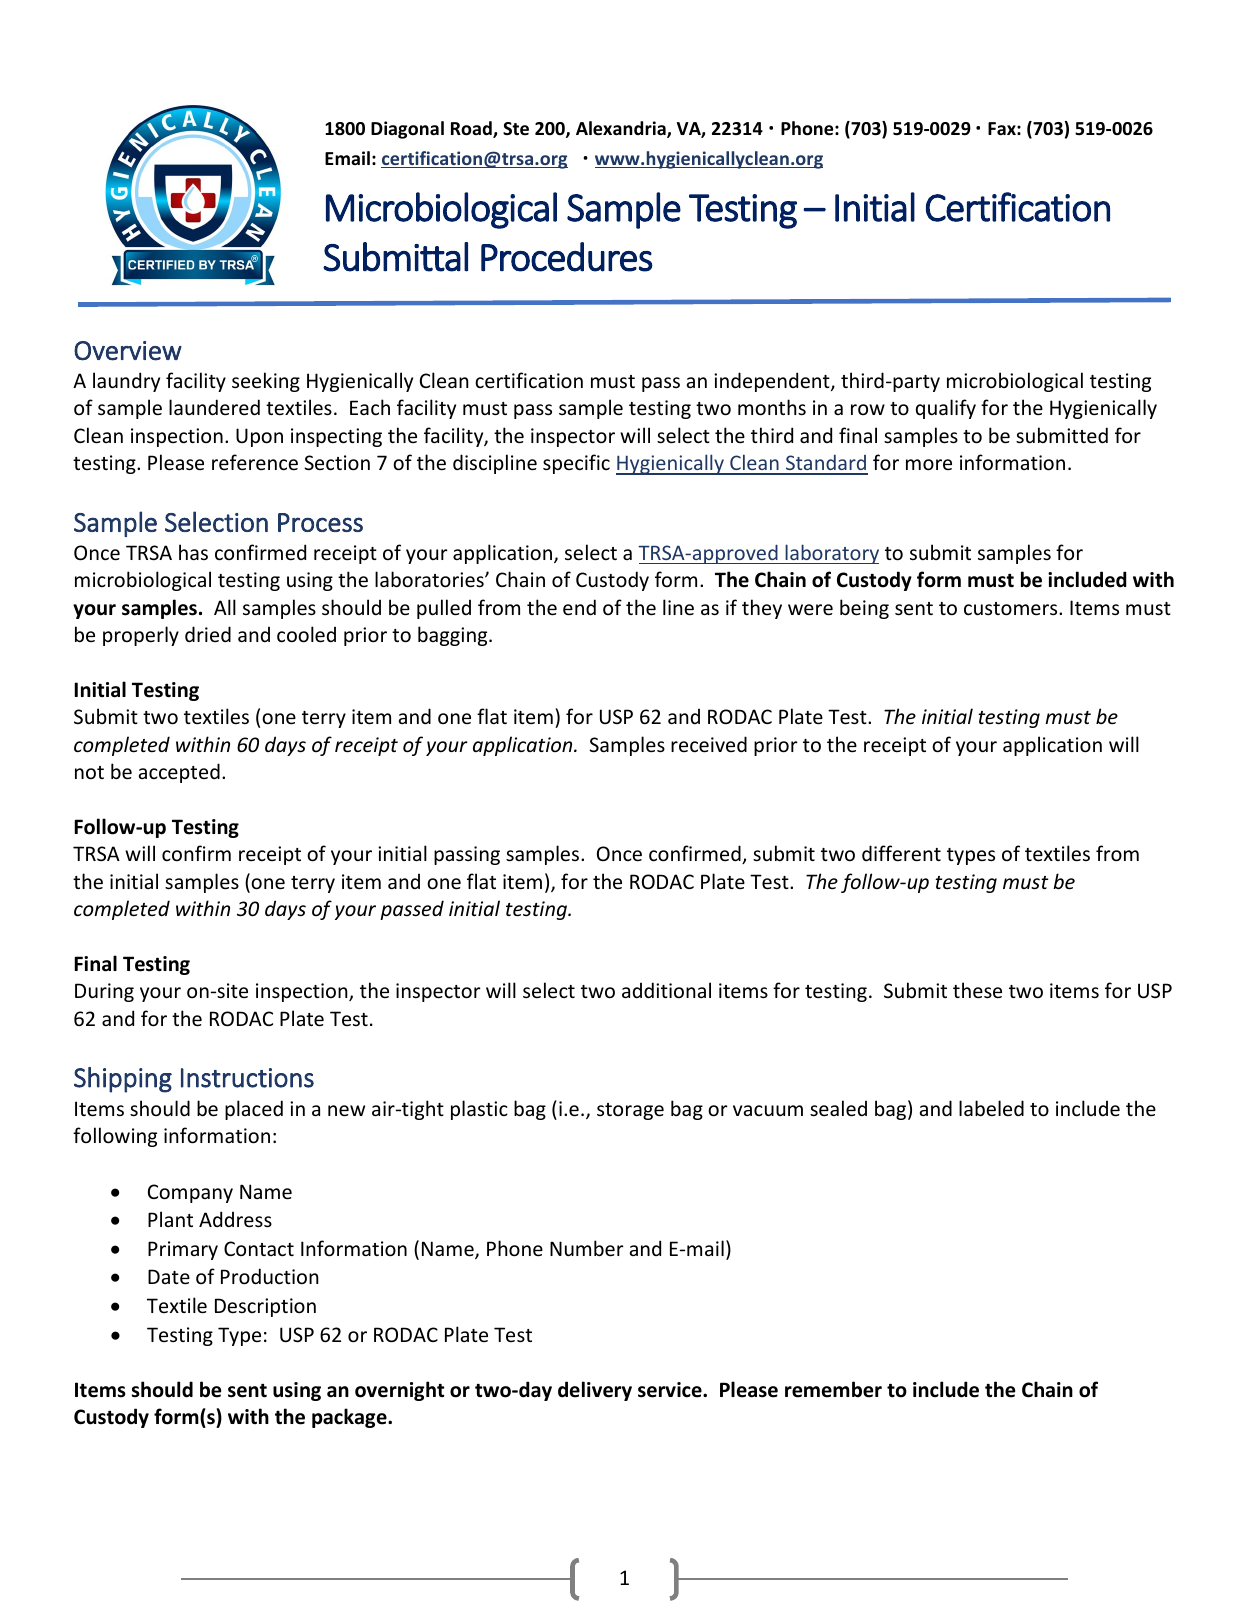 Image resolution: width=1249 pixels, height=1616 pixels. I want to click on sealed, so click(838, 1108).
